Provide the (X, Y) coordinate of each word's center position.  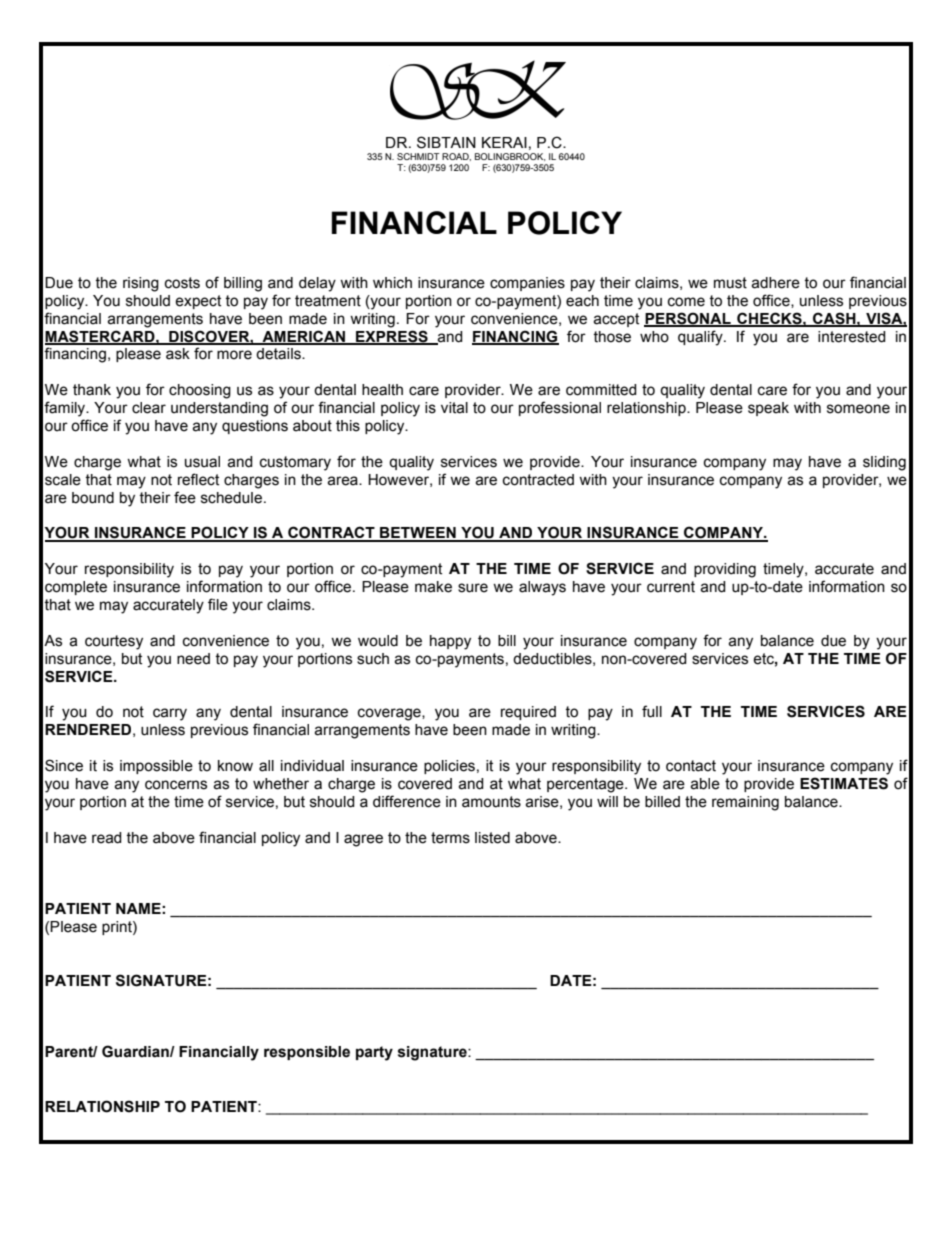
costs (182, 283)
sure (473, 588)
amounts (491, 802)
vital (454, 408)
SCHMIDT (418, 156)
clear (149, 408)
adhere (775, 283)
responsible (307, 1053)
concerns (176, 785)
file (218, 604)
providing (725, 570)
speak (768, 409)
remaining (745, 803)
